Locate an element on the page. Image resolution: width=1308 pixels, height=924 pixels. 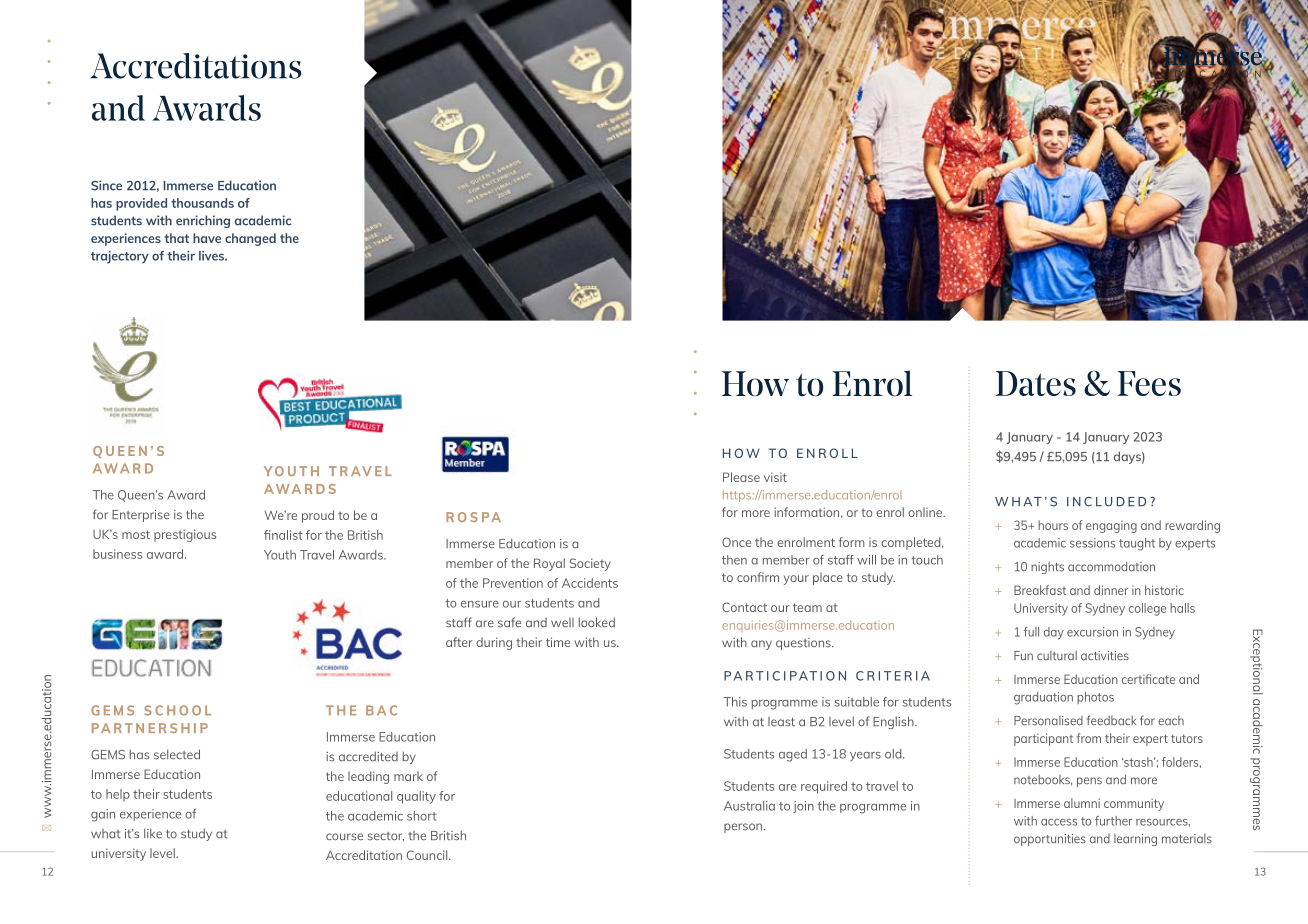
Fees is located at coordinates (1149, 383).
